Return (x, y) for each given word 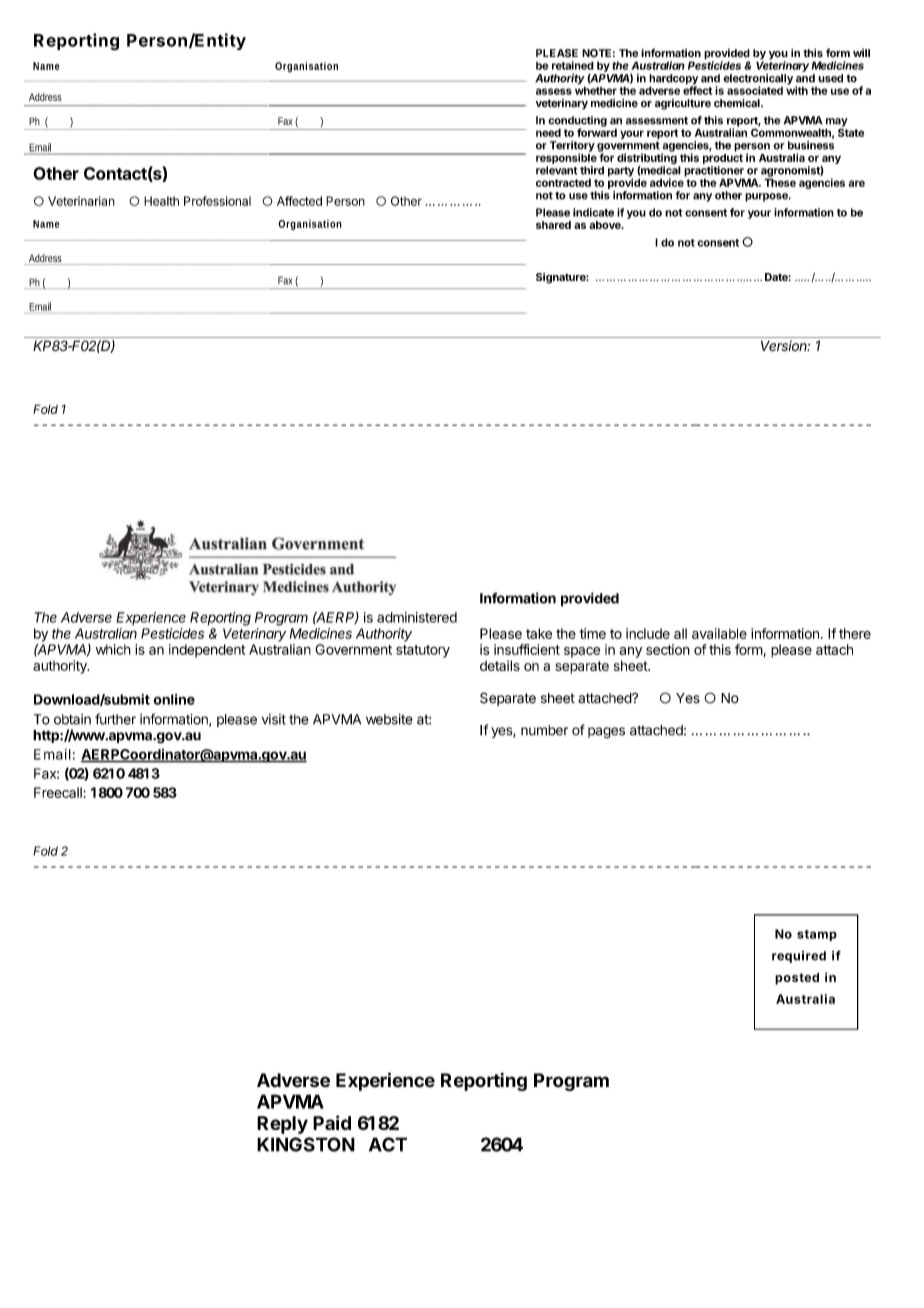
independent (207, 651)
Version (785, 346)
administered (417, 617)
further (115, 719)
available (719, 633)
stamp (817, 935)
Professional (217, 201)
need (548, 132)
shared (553, 225)
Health (161, 201)
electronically (758, 80)
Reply (282, 1125)
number (544, 730)
